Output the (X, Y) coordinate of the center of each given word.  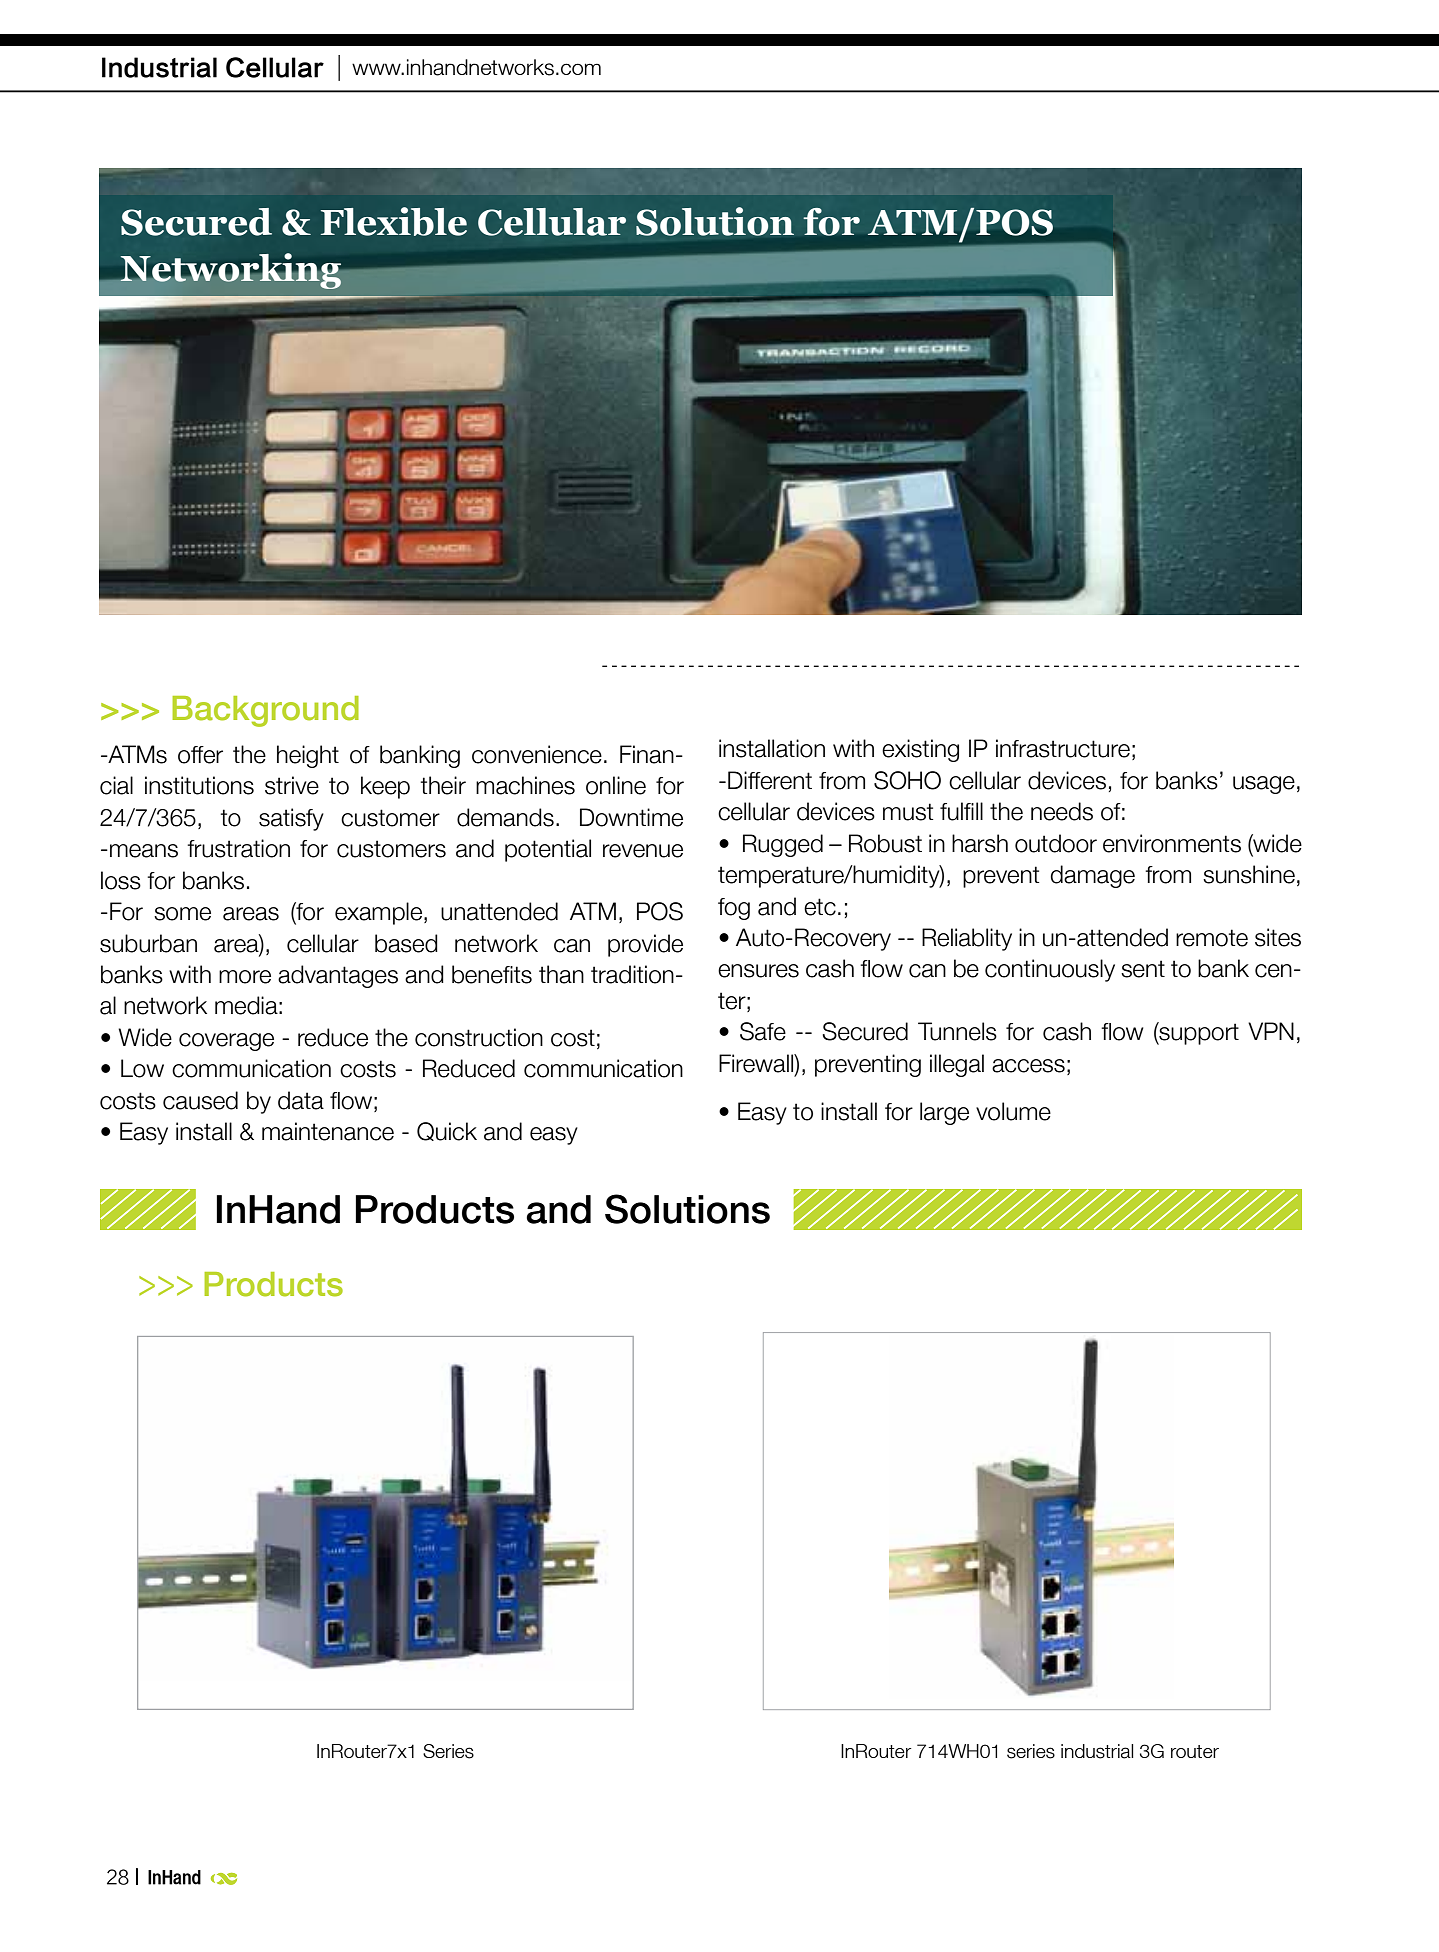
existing (920, 750)
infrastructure (1063, 748)
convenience (537, 754)
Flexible (394, 221)
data (301, 1100)
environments (1172, 843)
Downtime (631, 817)
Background (265, 711)
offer (200, 755)
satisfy (291, 819)
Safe (763, 1031)
